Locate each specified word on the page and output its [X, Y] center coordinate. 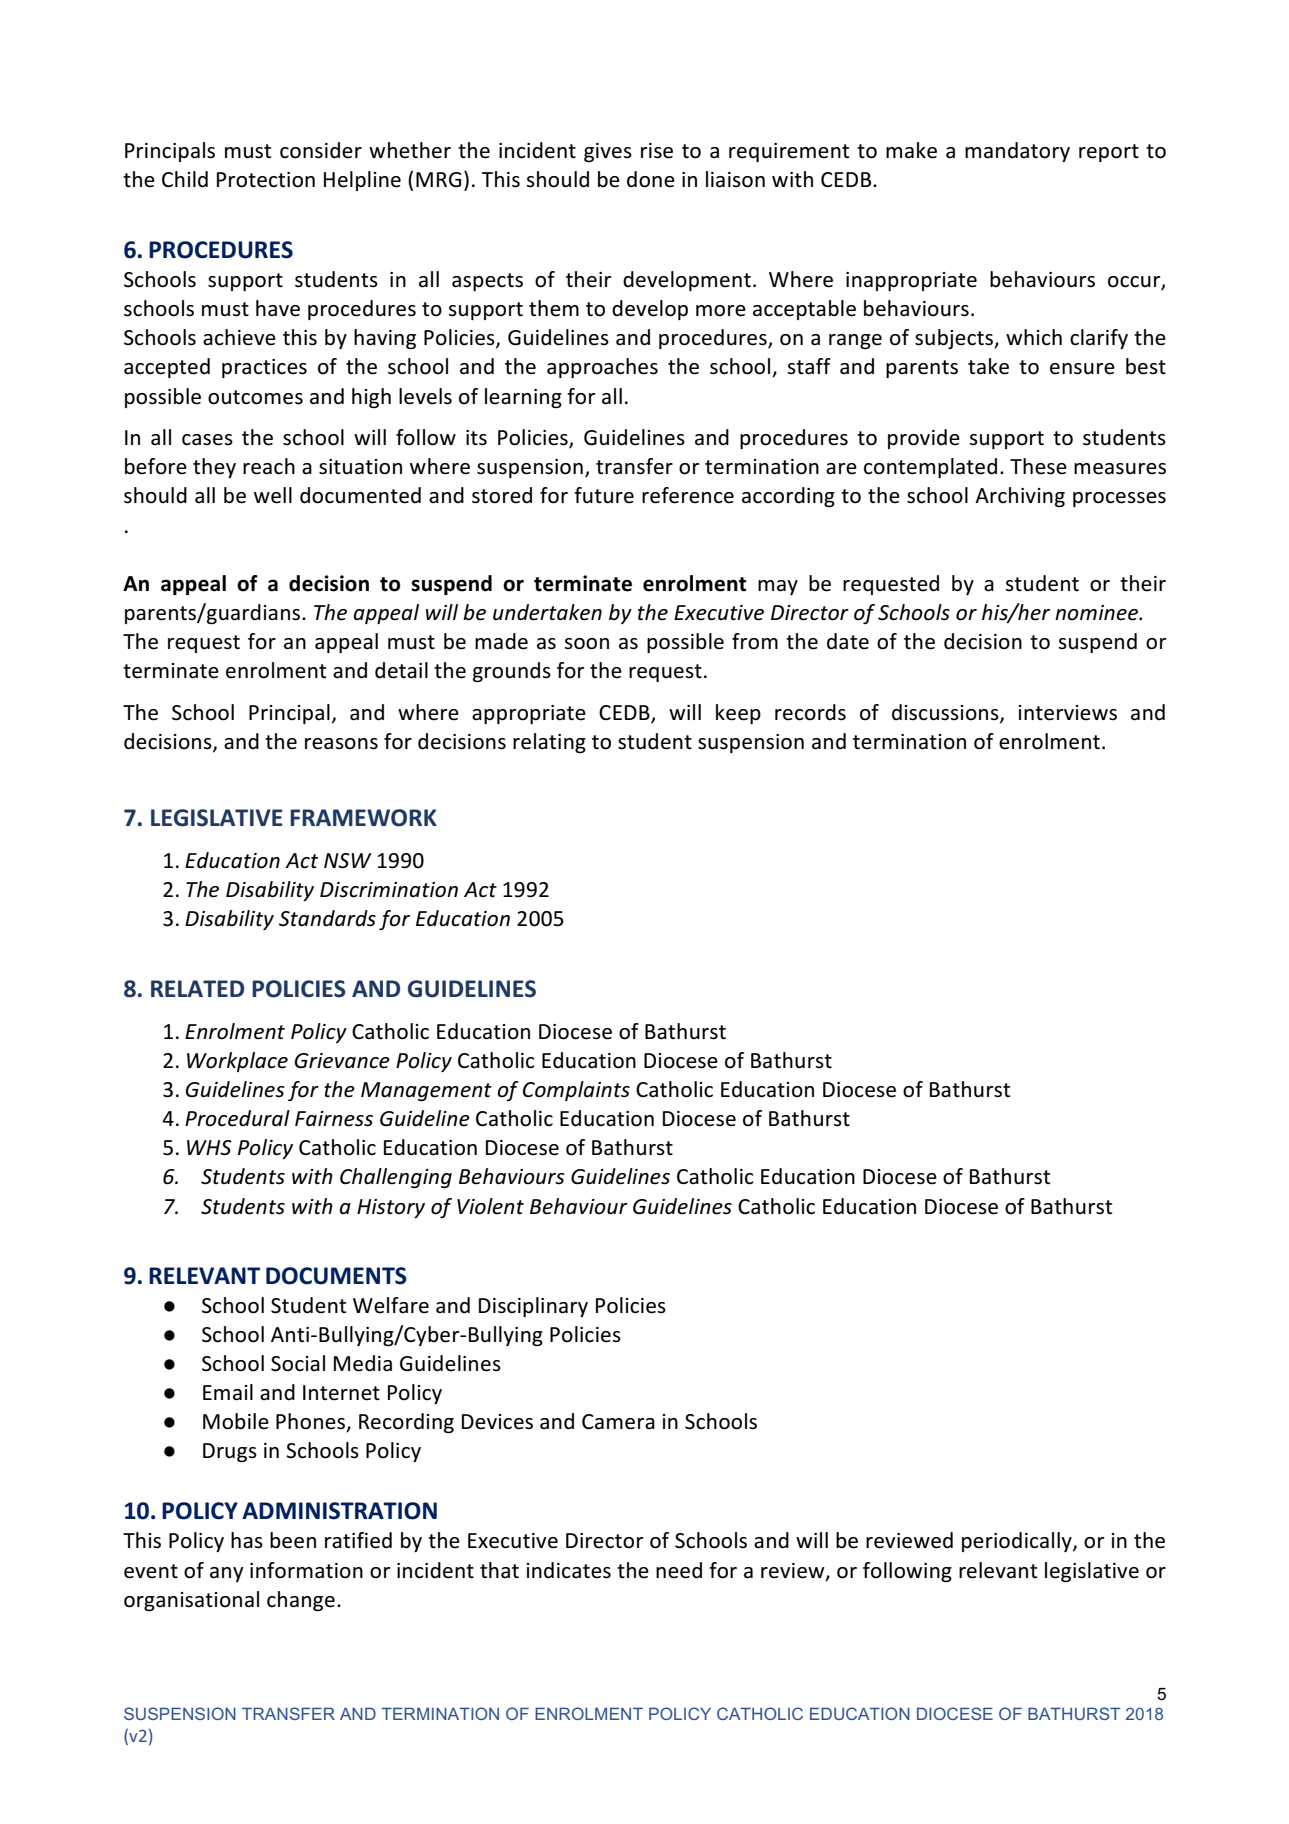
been [293, 1540]
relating [549, 743]
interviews [1068, 713]
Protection [266, 180]
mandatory [1017, 152]
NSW [348, 861]
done [651, 179]
